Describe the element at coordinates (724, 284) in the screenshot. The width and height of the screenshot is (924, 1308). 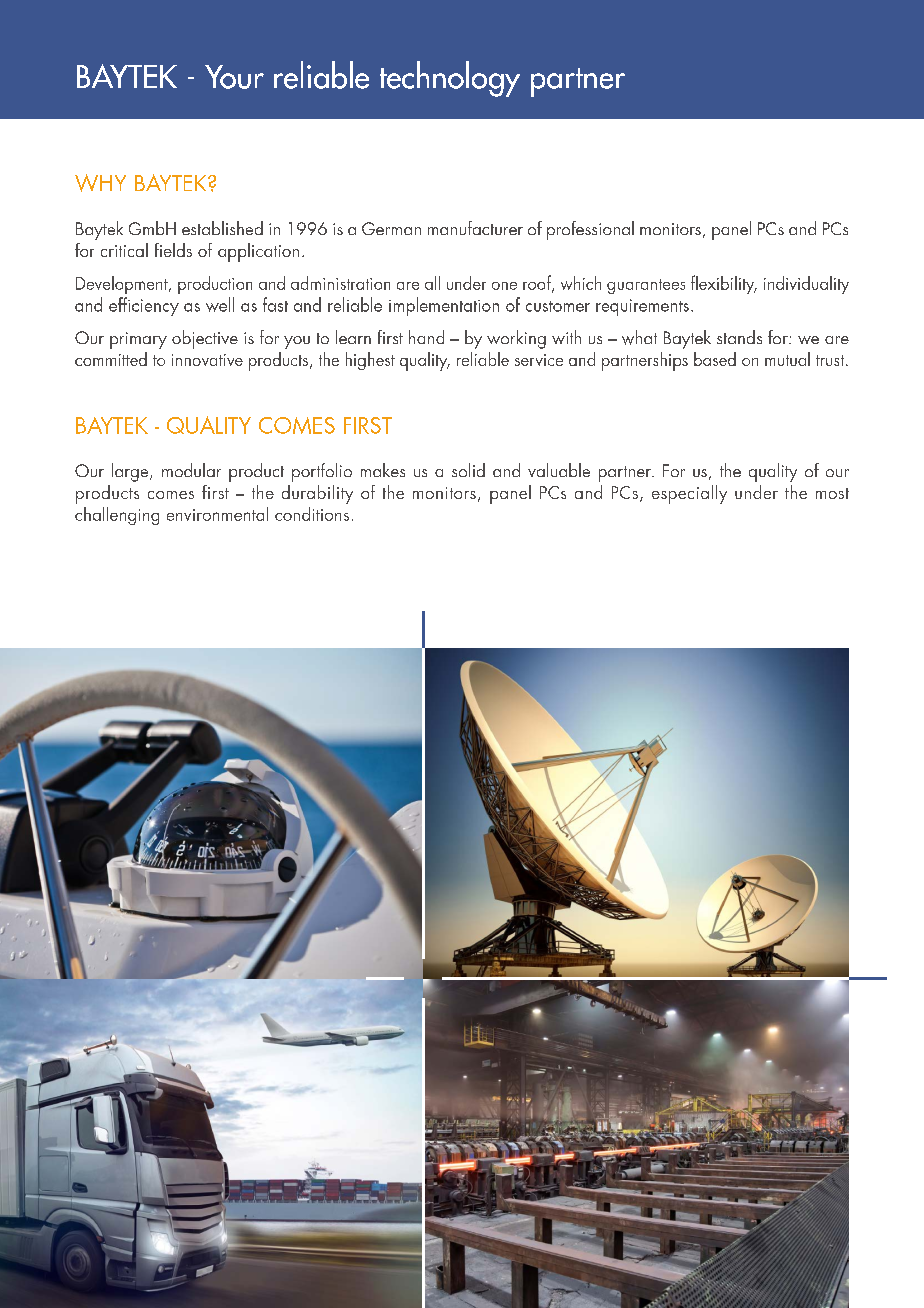
I see `flexibility` at that location.
